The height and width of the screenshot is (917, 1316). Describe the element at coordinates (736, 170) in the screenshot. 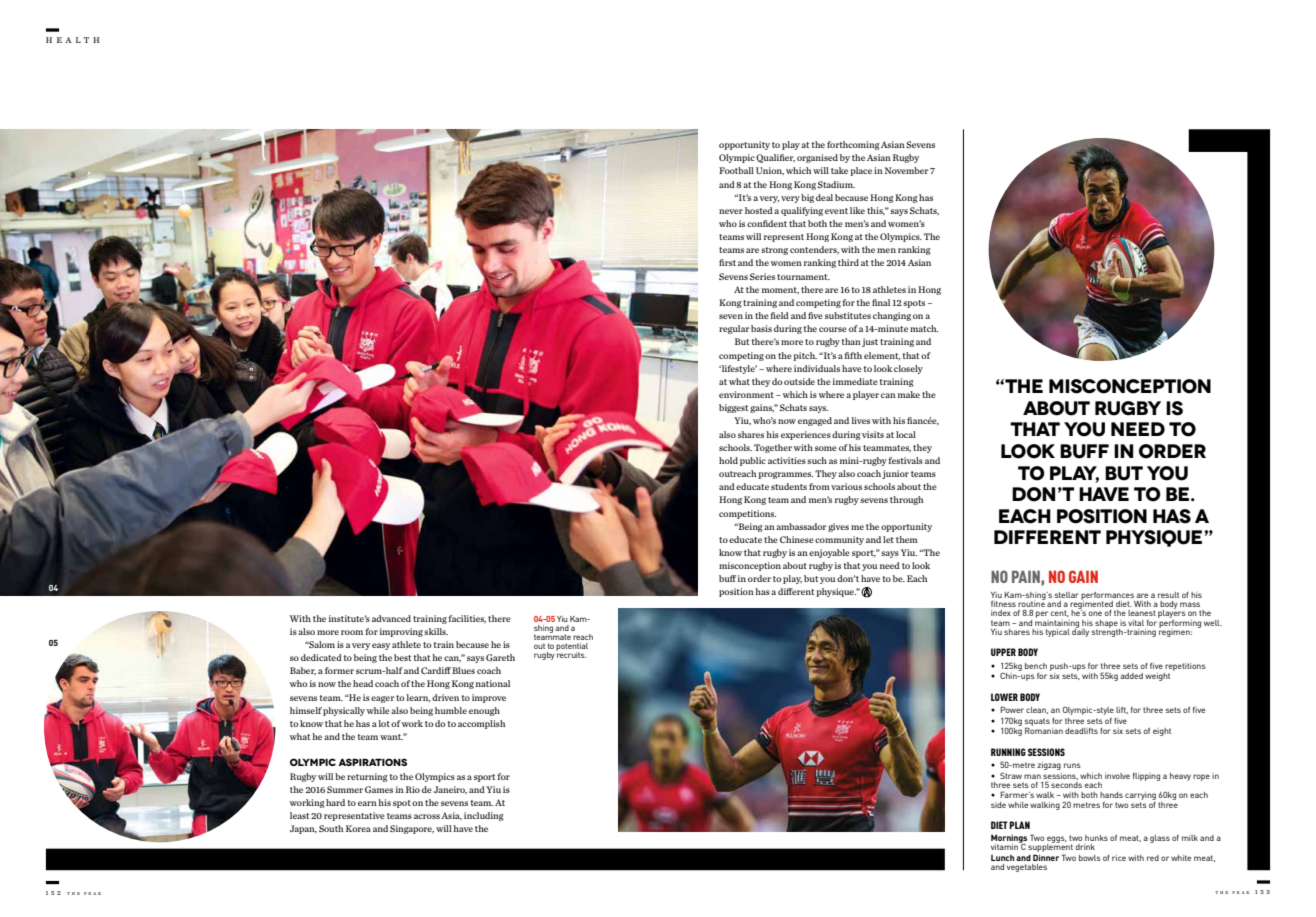

I see `Football` at that location.
